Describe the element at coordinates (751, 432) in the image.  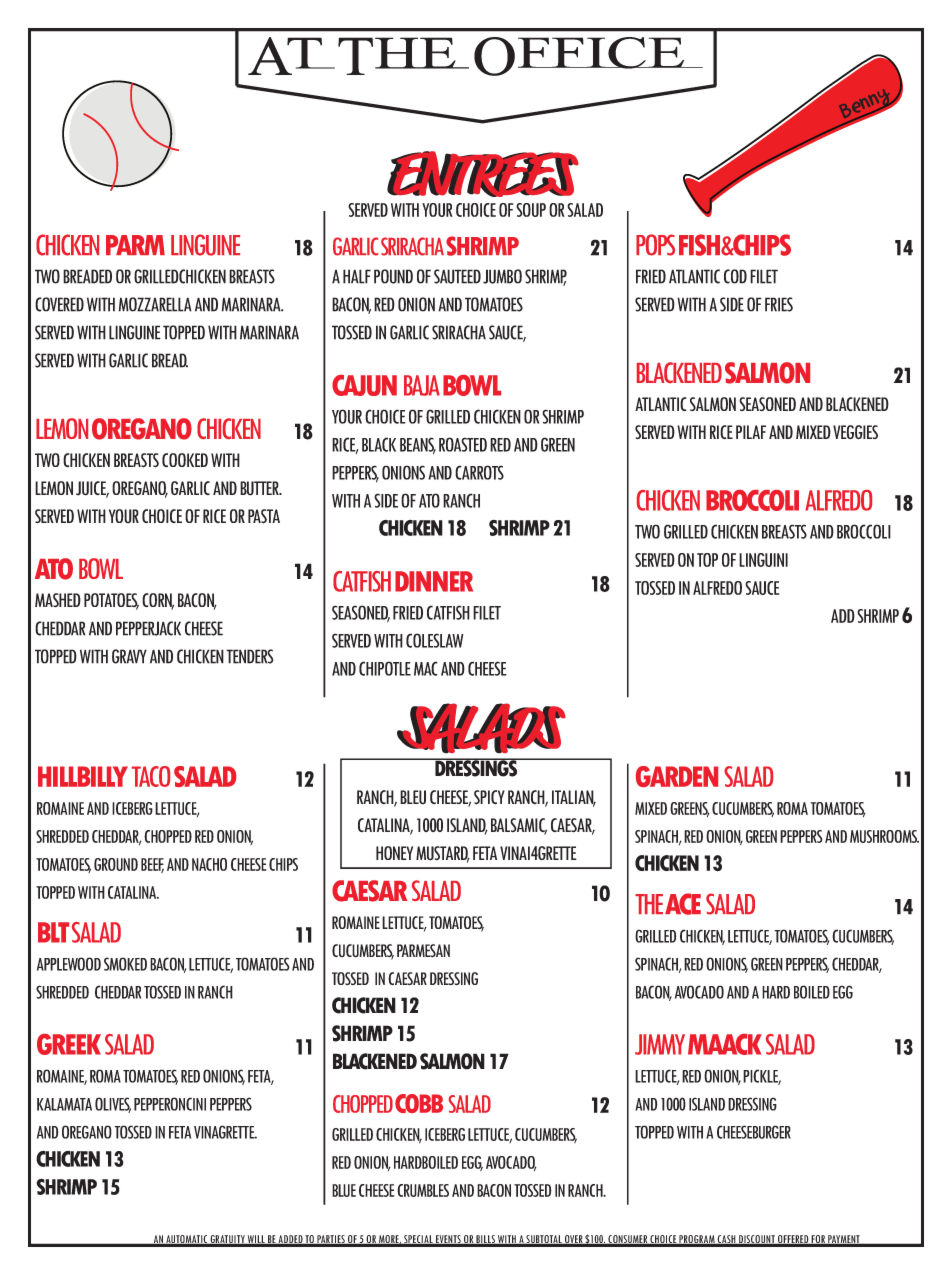
I see `PILAF` at that location.
